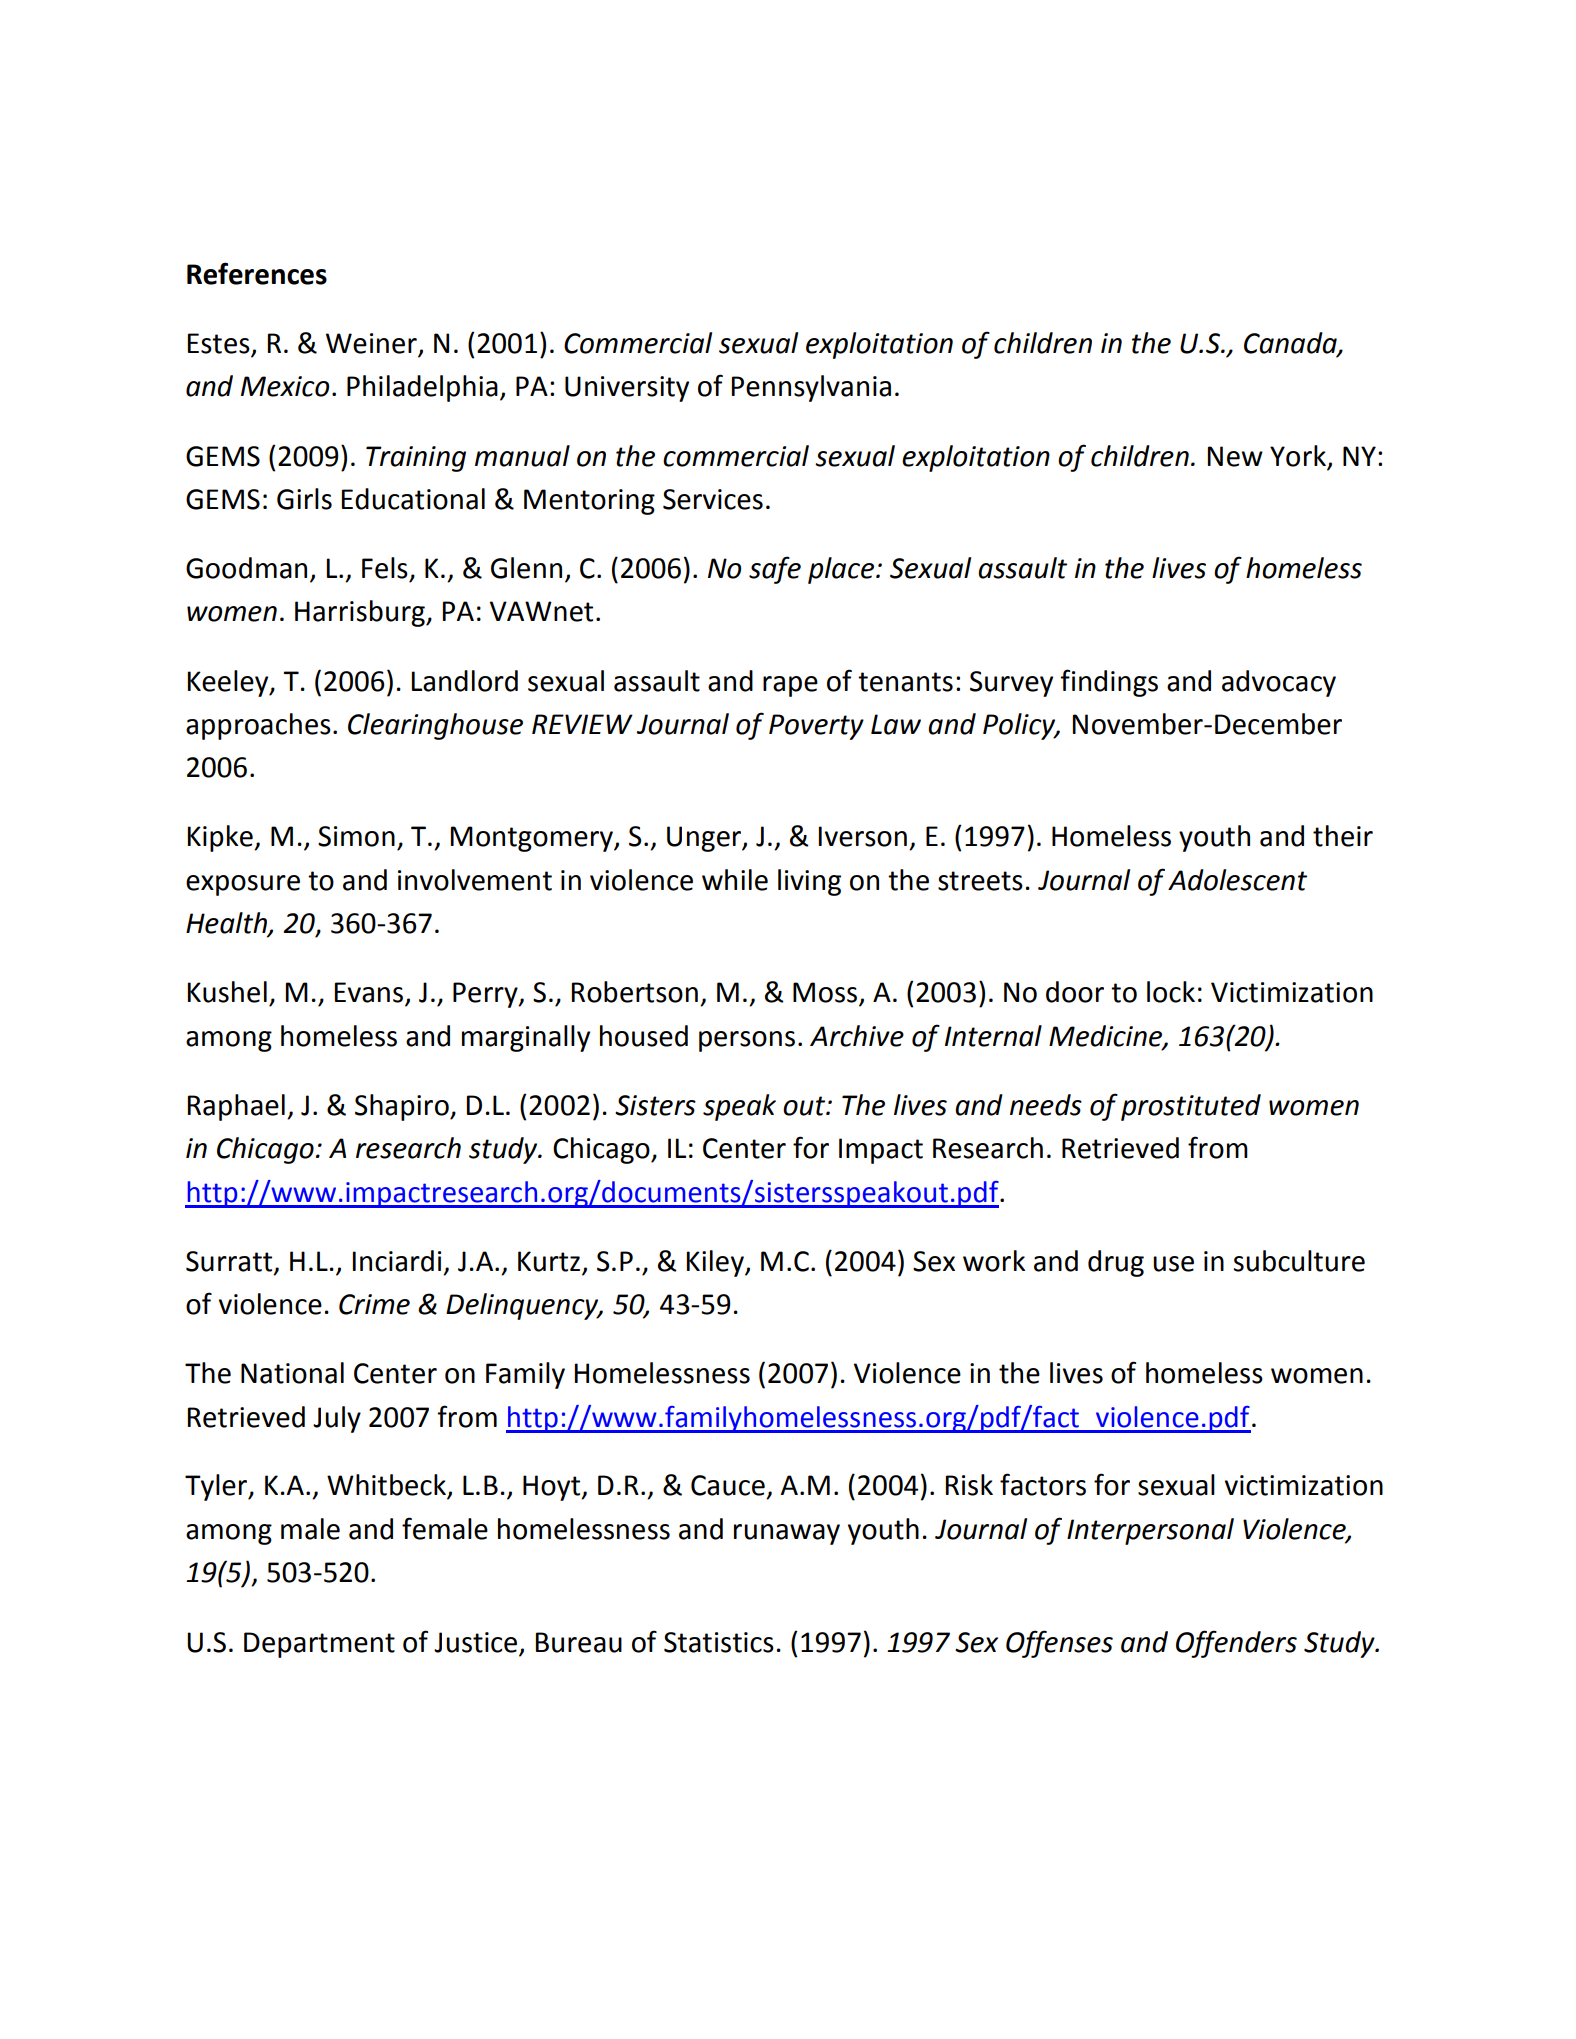  I want to click on advocacy, so click(1279, 683).
